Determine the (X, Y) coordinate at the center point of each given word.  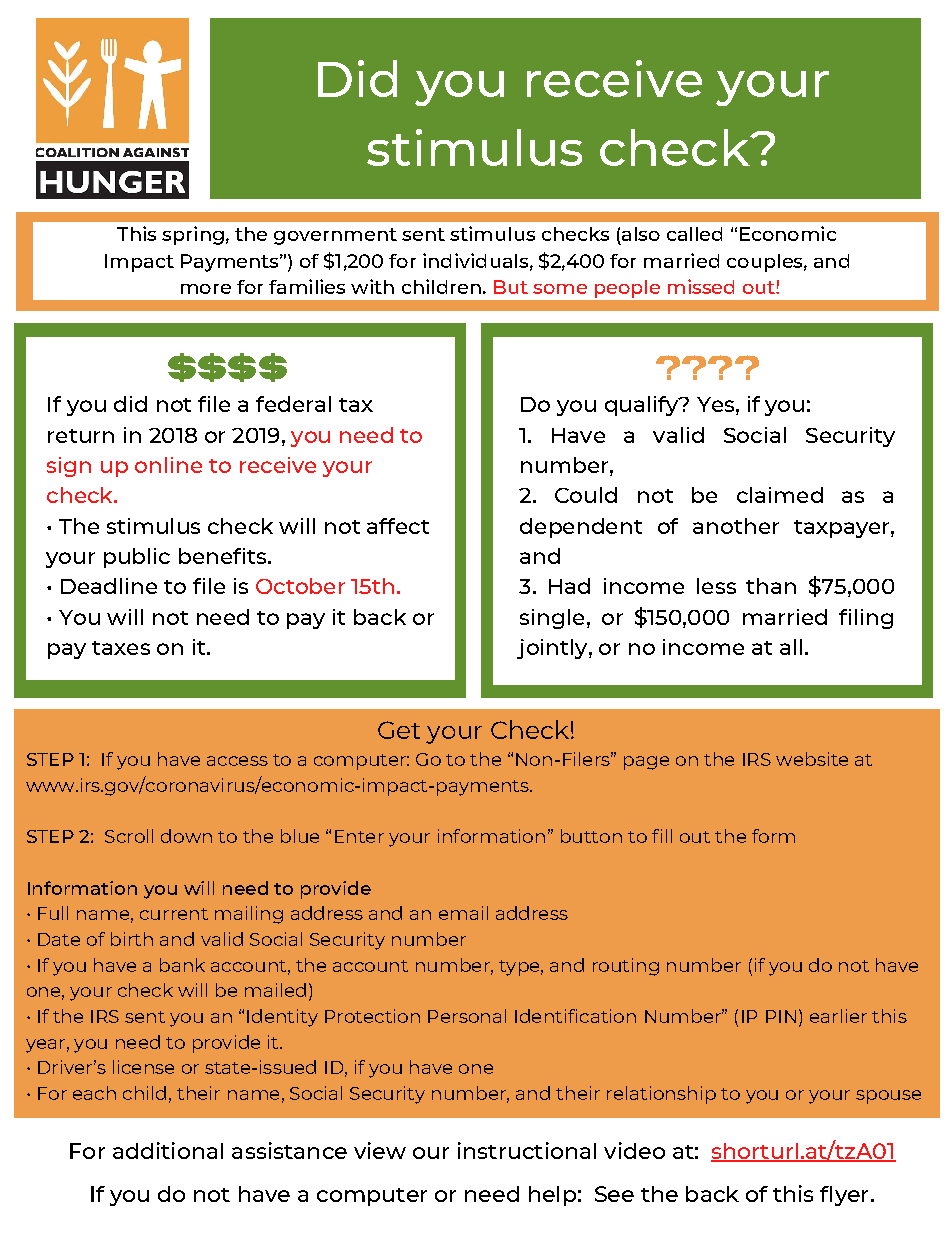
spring (193, 235)
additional (168, 1150)
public (137, 558)
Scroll (129, 836)
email (463, 913)
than (771, 586)
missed (701, 286)
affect (398, 526)
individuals (475, 260)
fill (662, 836)
